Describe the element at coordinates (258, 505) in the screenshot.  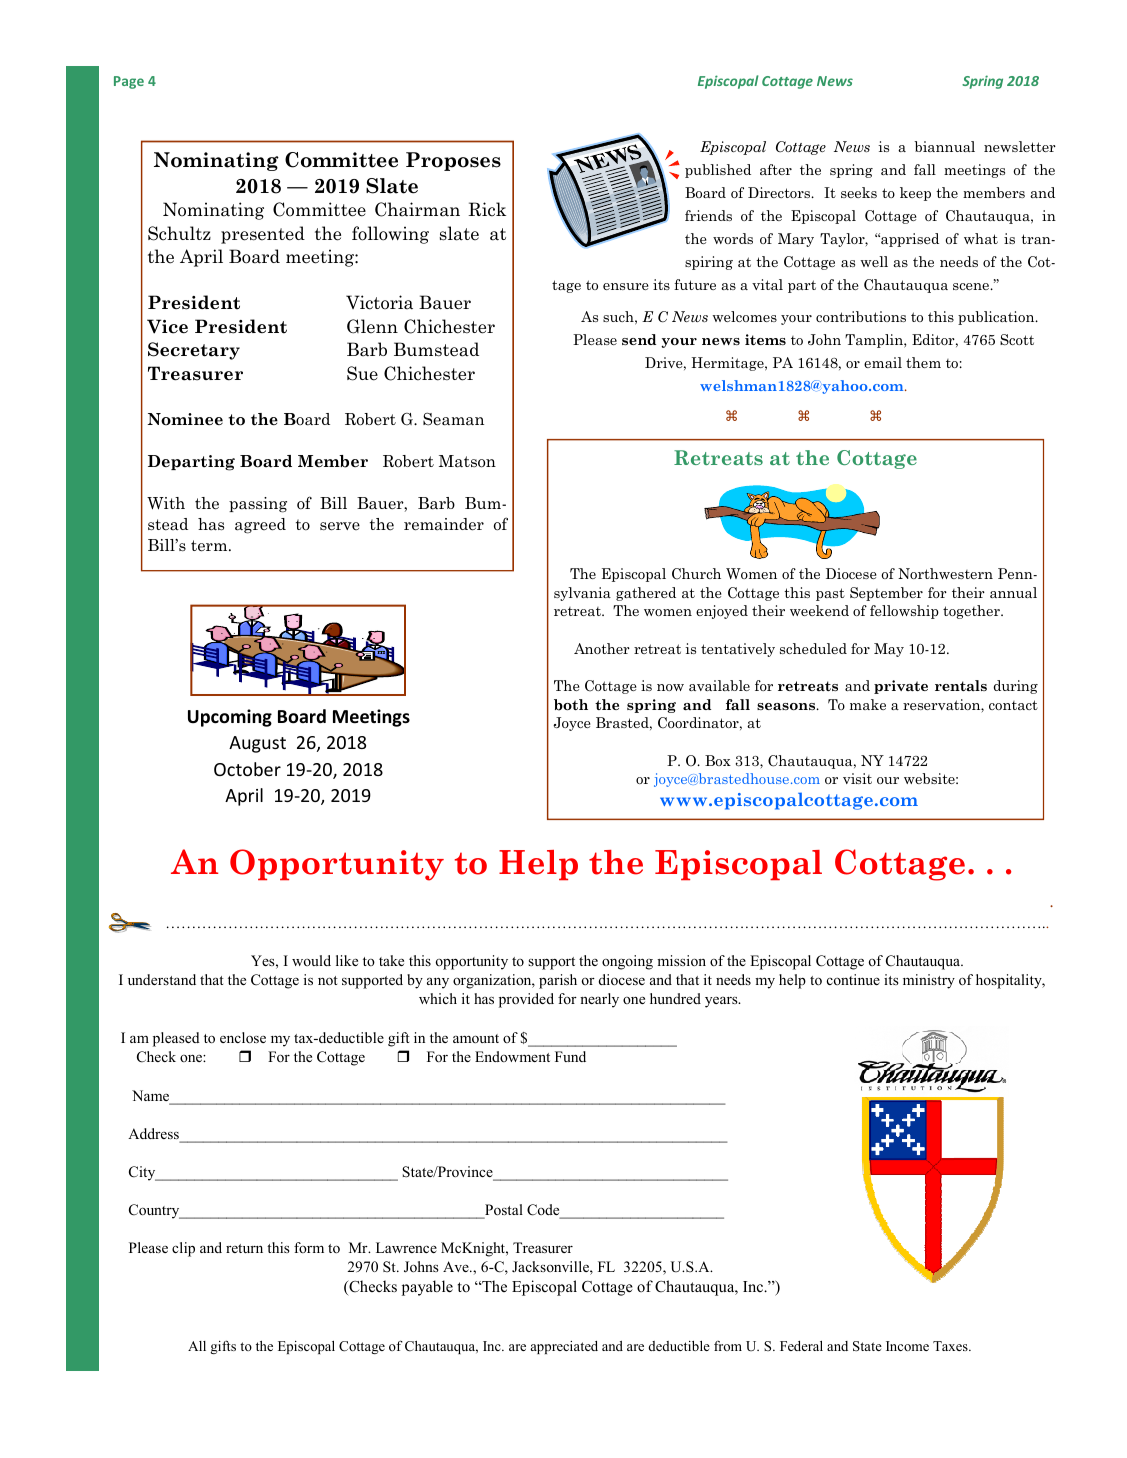
I see `passing` at that location.
